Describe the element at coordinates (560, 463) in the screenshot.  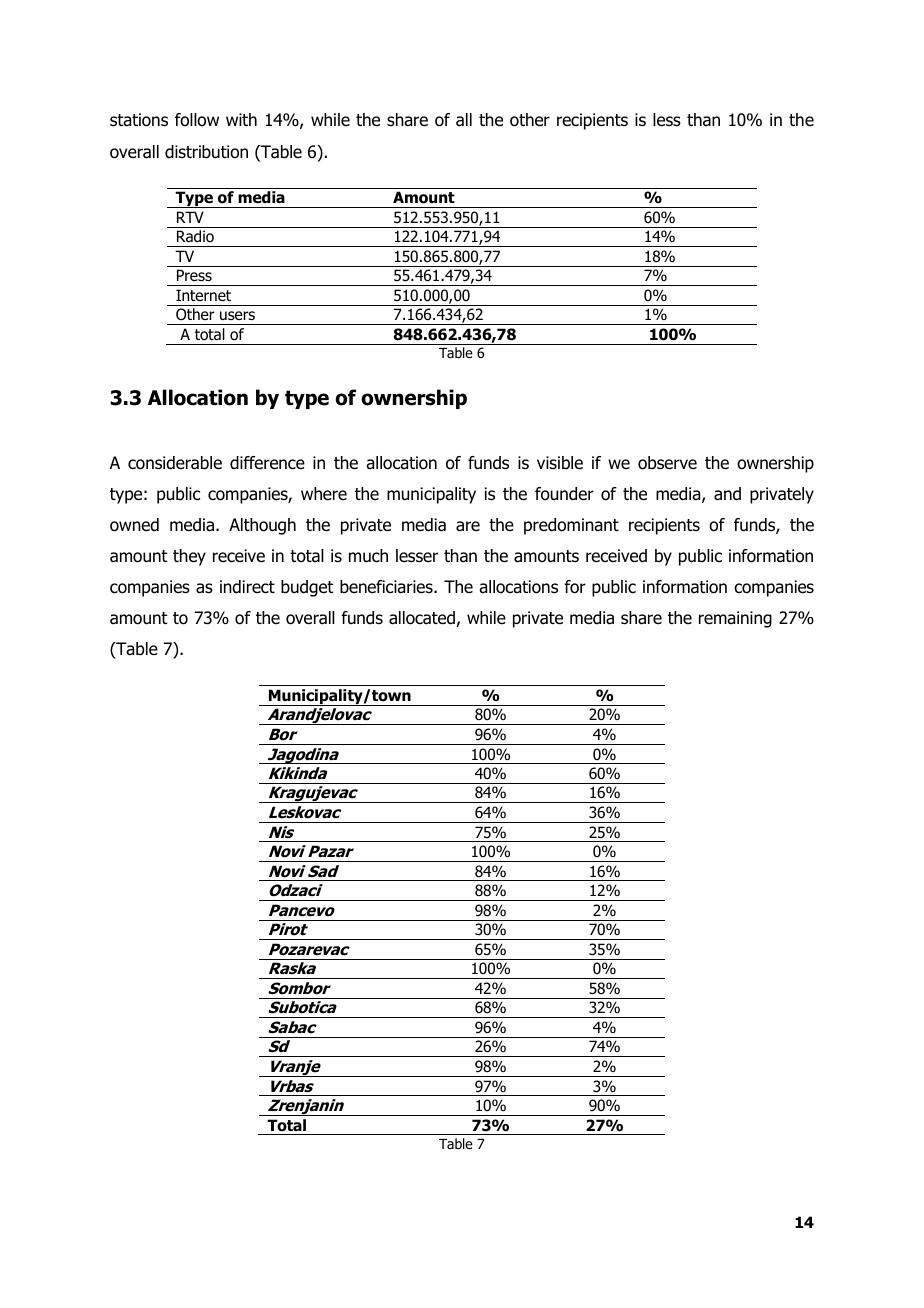
I see `visible` at that location.
